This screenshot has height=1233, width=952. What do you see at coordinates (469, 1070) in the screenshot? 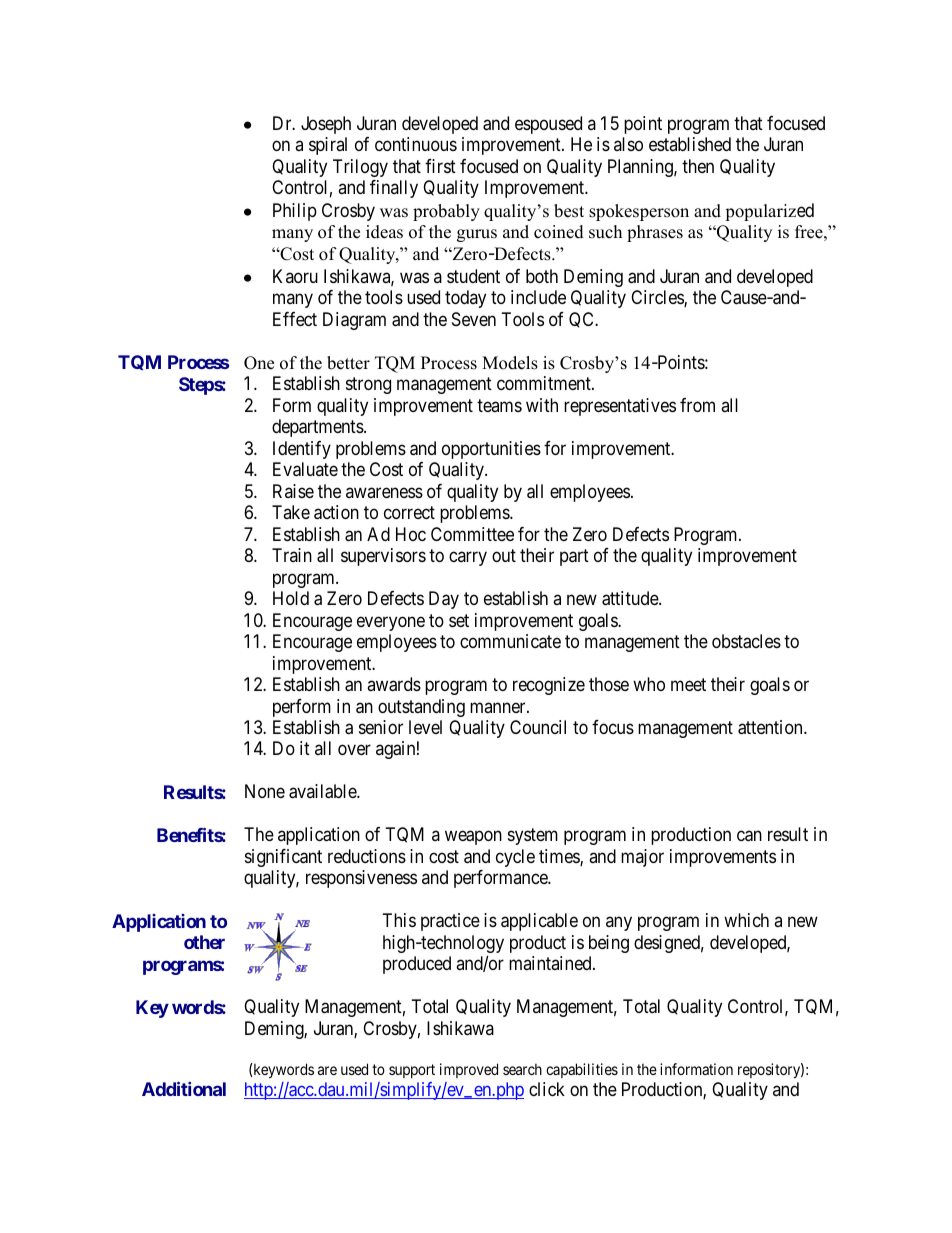
I see `improved` at bounding box center [469, 1070].
